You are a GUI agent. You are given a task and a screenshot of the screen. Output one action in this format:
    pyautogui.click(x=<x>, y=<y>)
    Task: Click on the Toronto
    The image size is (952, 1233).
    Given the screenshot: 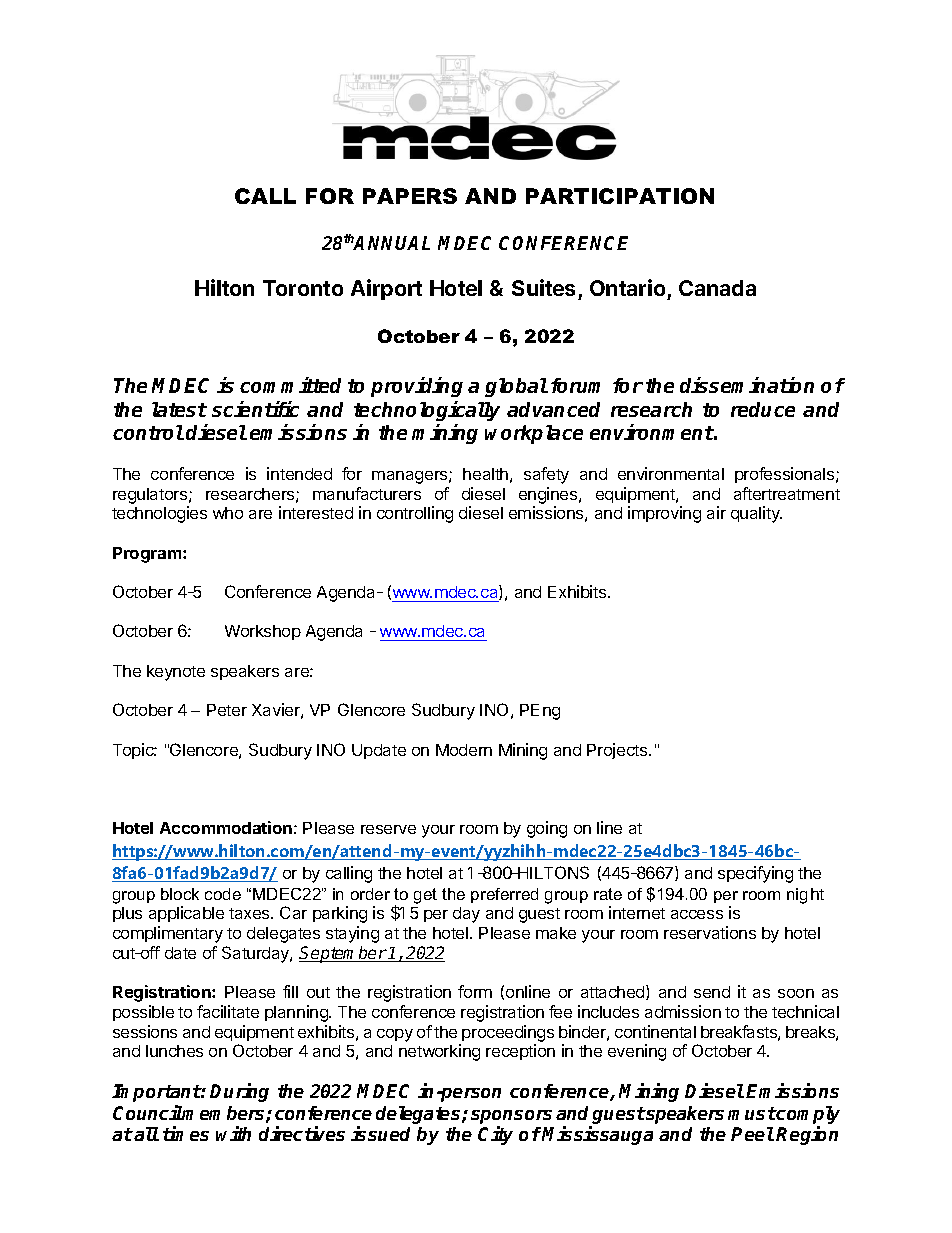 What is the action you would take?
    pyautogui.click(x=303, y=288)
